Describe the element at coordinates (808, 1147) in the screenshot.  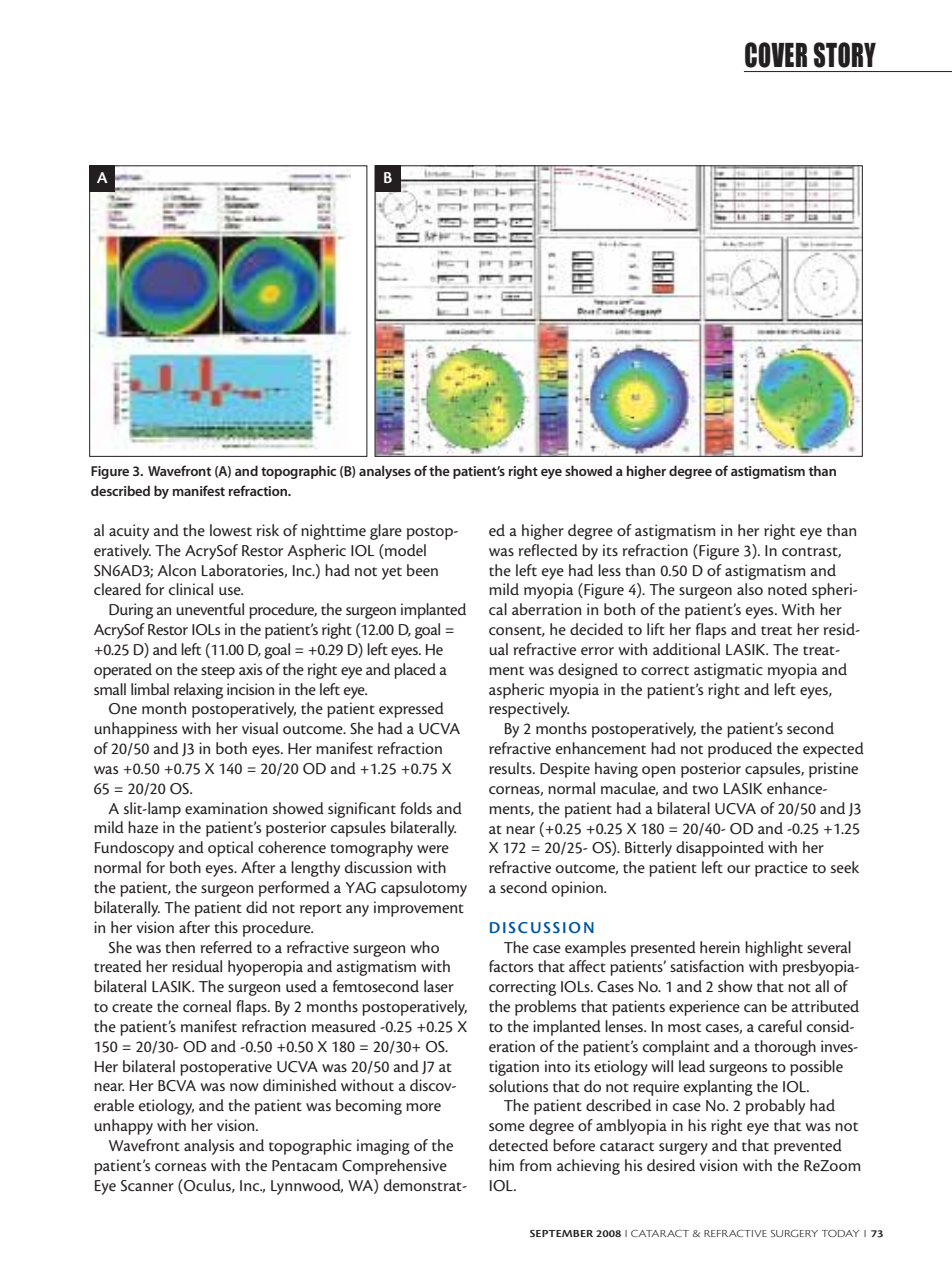
I see `prevented` at that location.
